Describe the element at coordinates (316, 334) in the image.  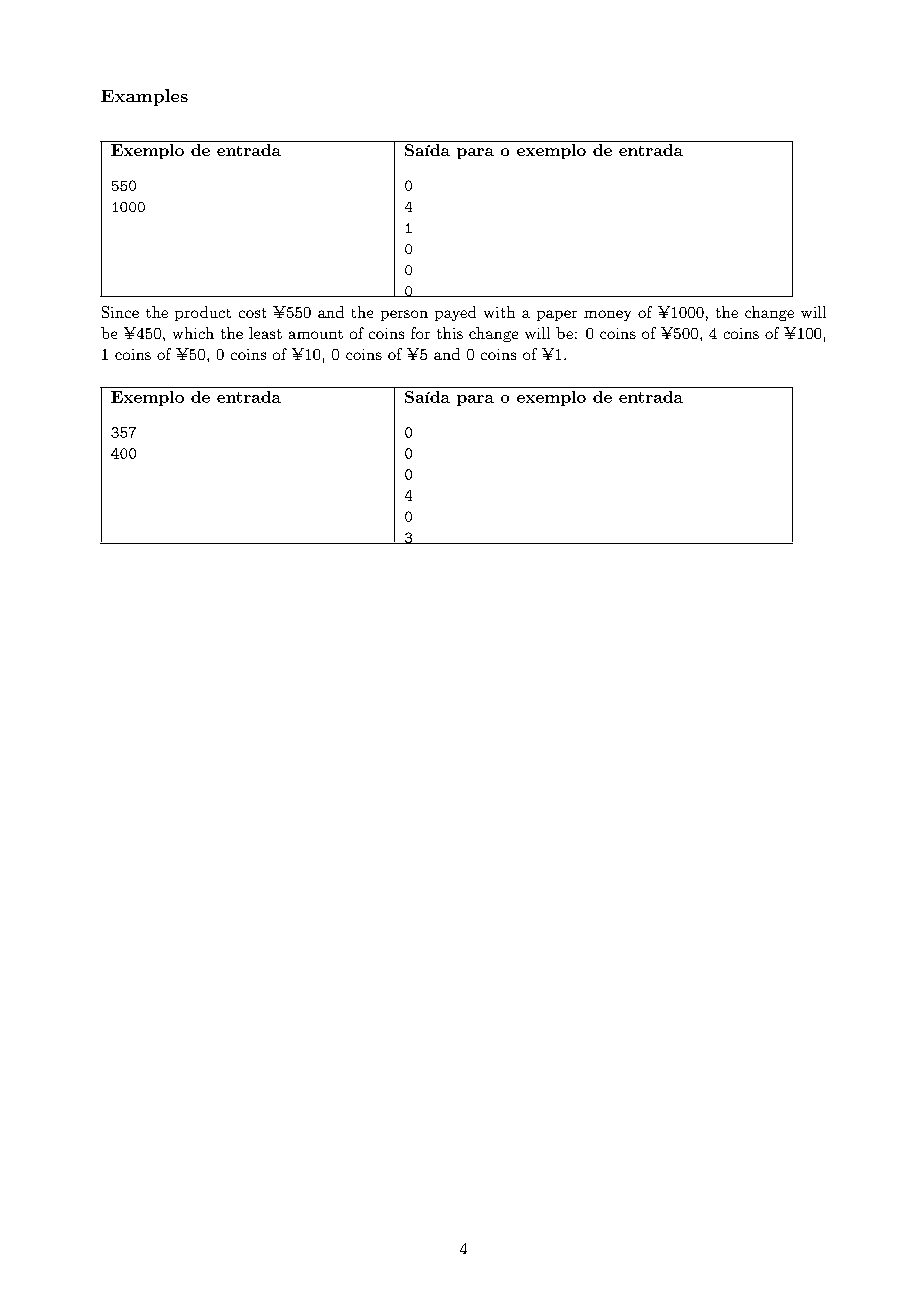
I see `amount` at that location.
